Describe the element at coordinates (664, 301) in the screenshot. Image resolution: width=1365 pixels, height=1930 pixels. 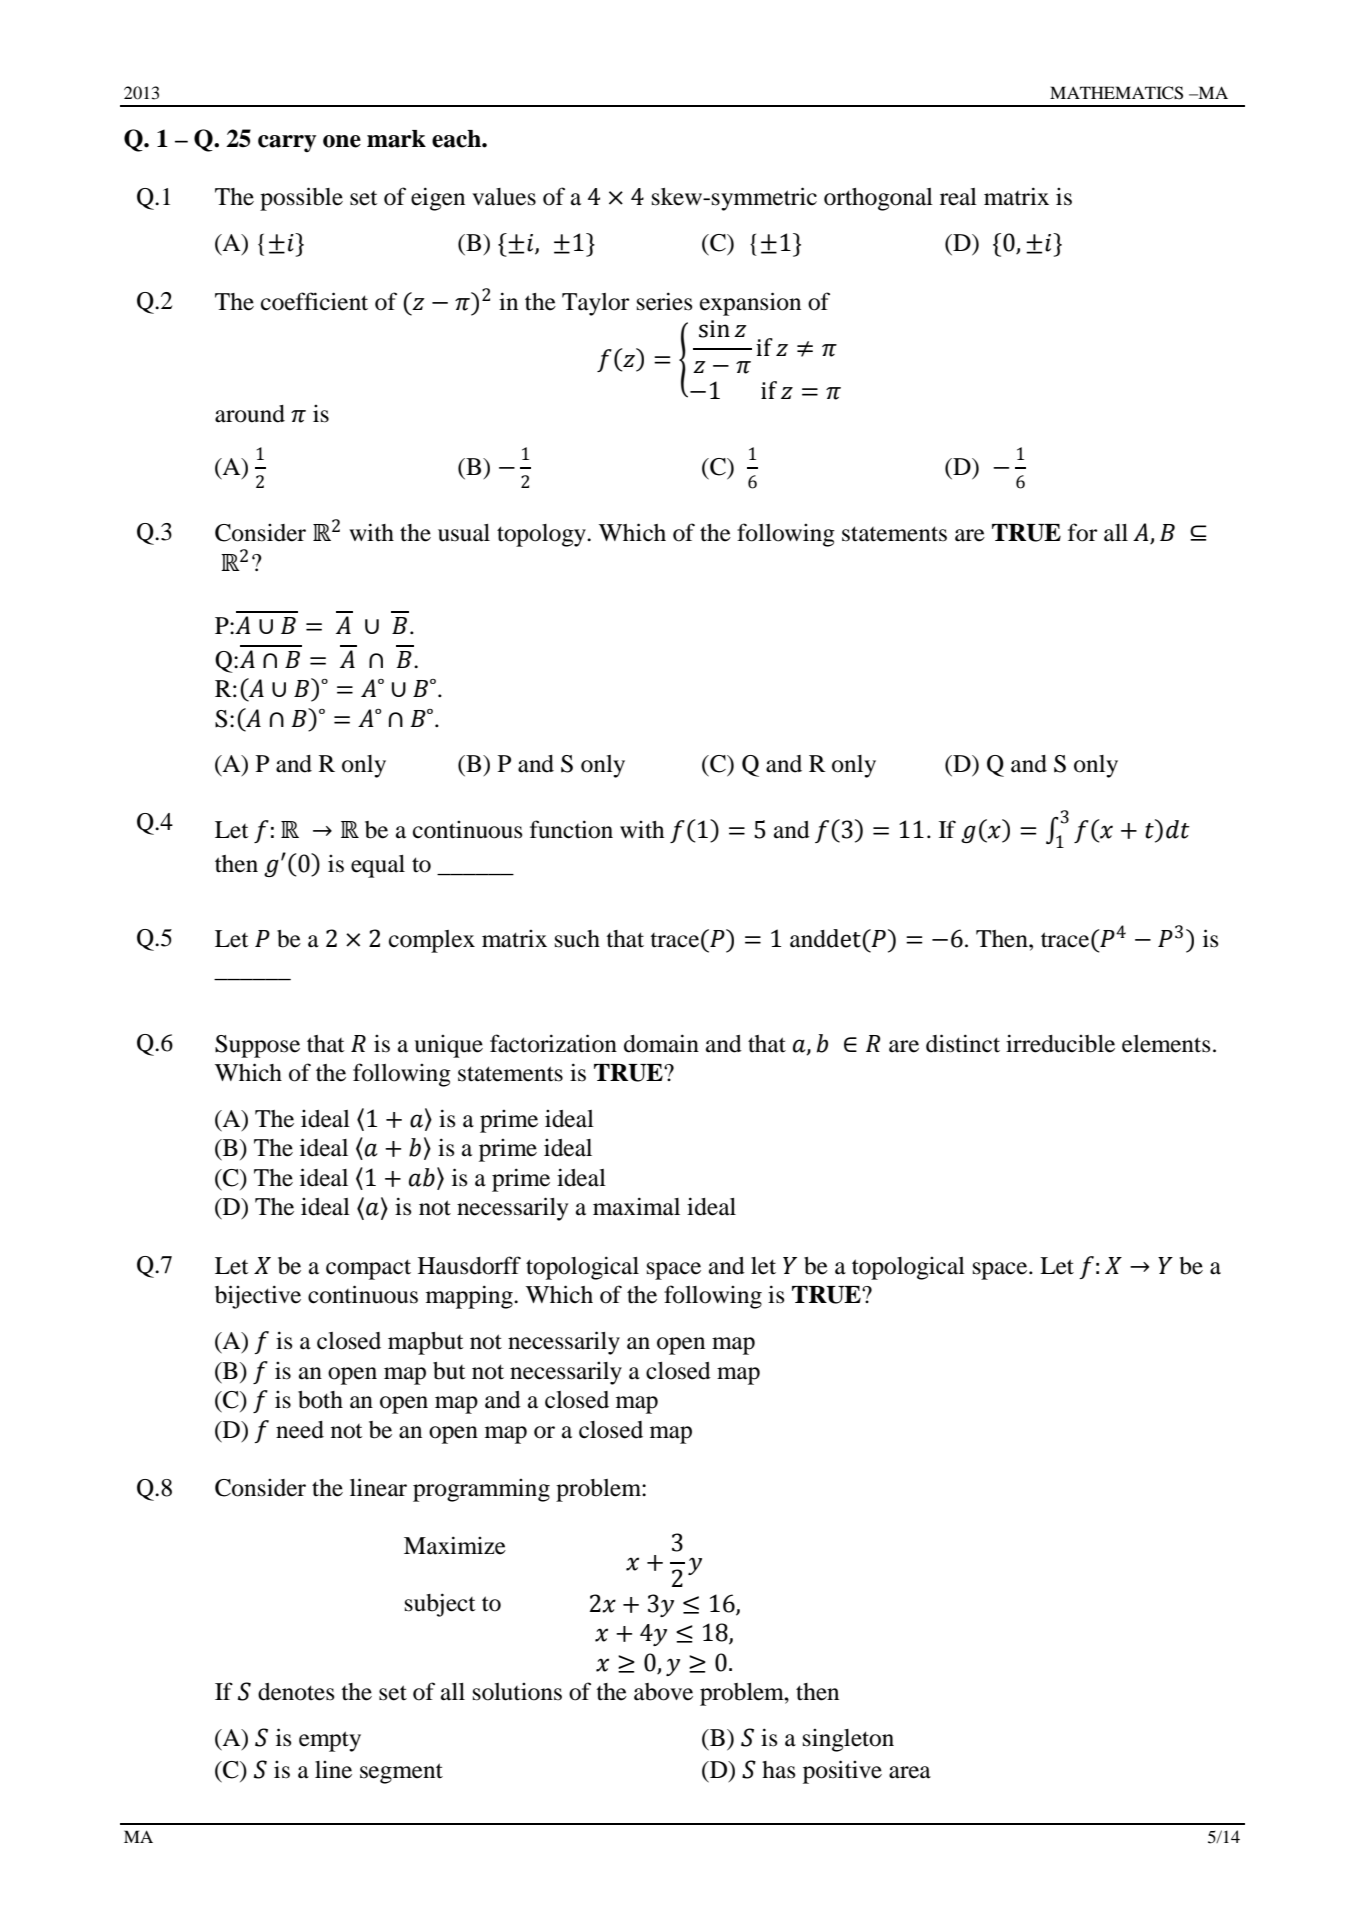
I see `series` at that location.
